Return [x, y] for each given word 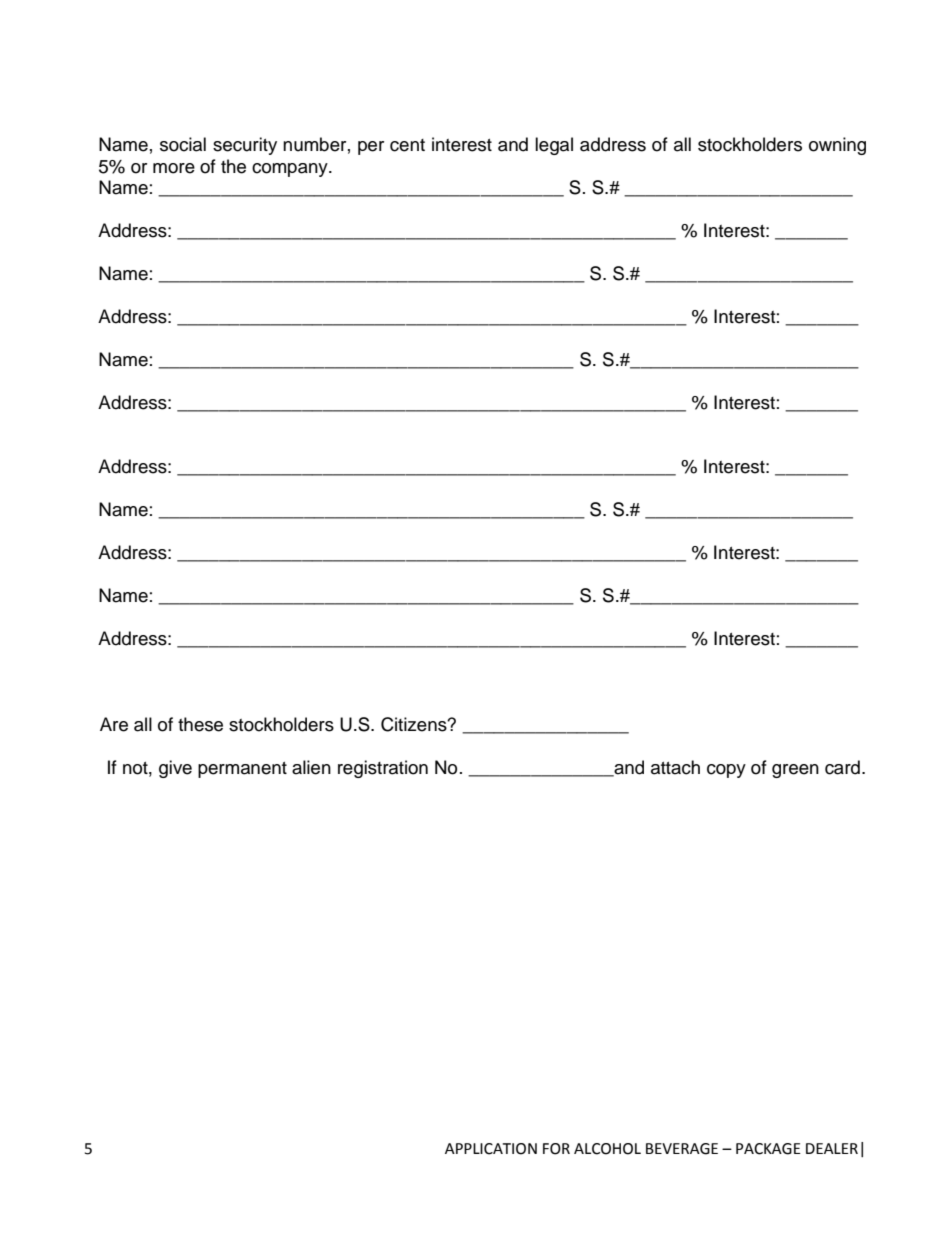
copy [726, 771]
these [200, 724]
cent [407, 145]
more [174, 168]
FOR [556, 1149]
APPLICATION [491, 1149]
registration [383, 769]
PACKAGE [768, 1149]
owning [837, 146]
